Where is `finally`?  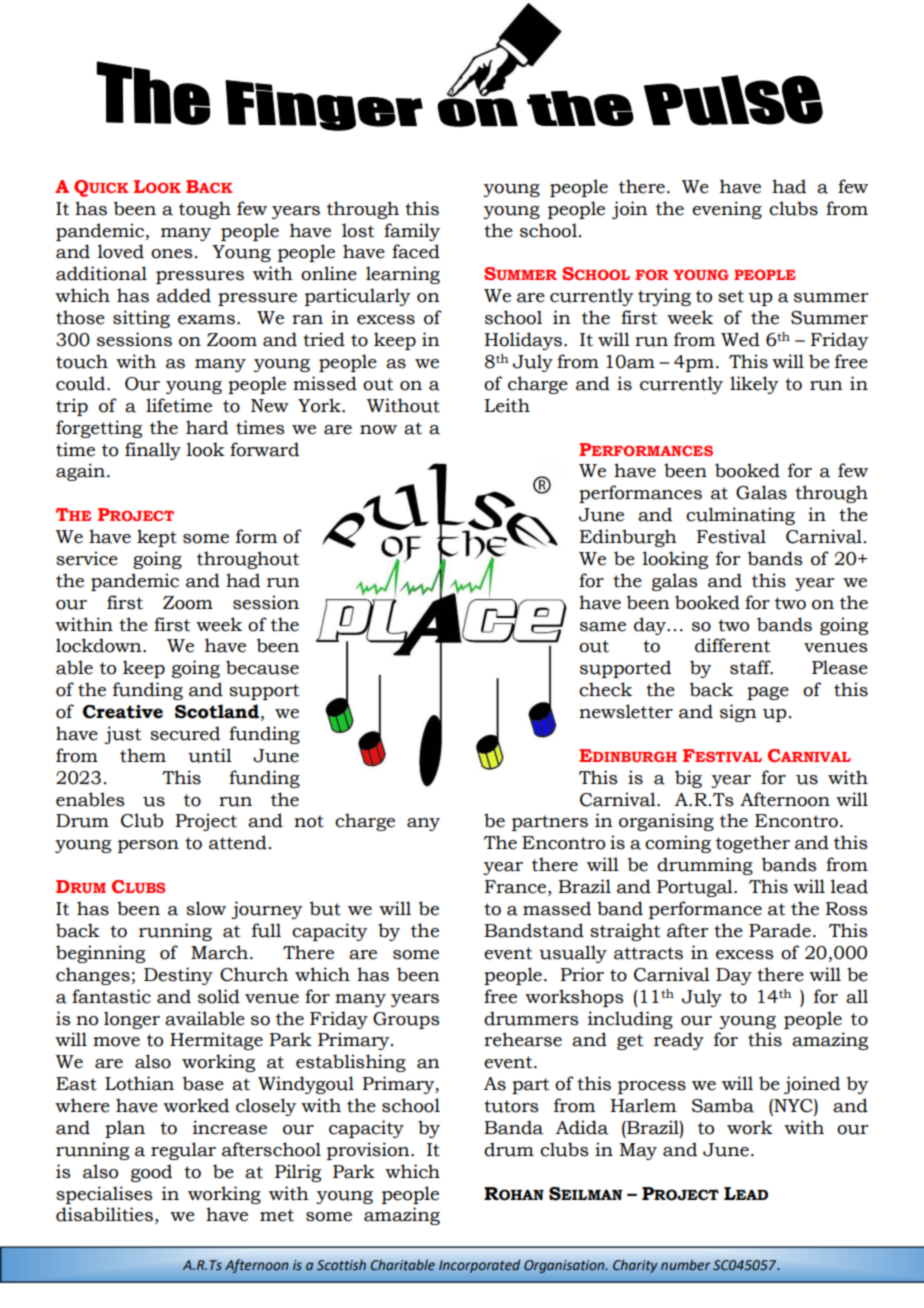 finally is located at coordinates (153, 451).
